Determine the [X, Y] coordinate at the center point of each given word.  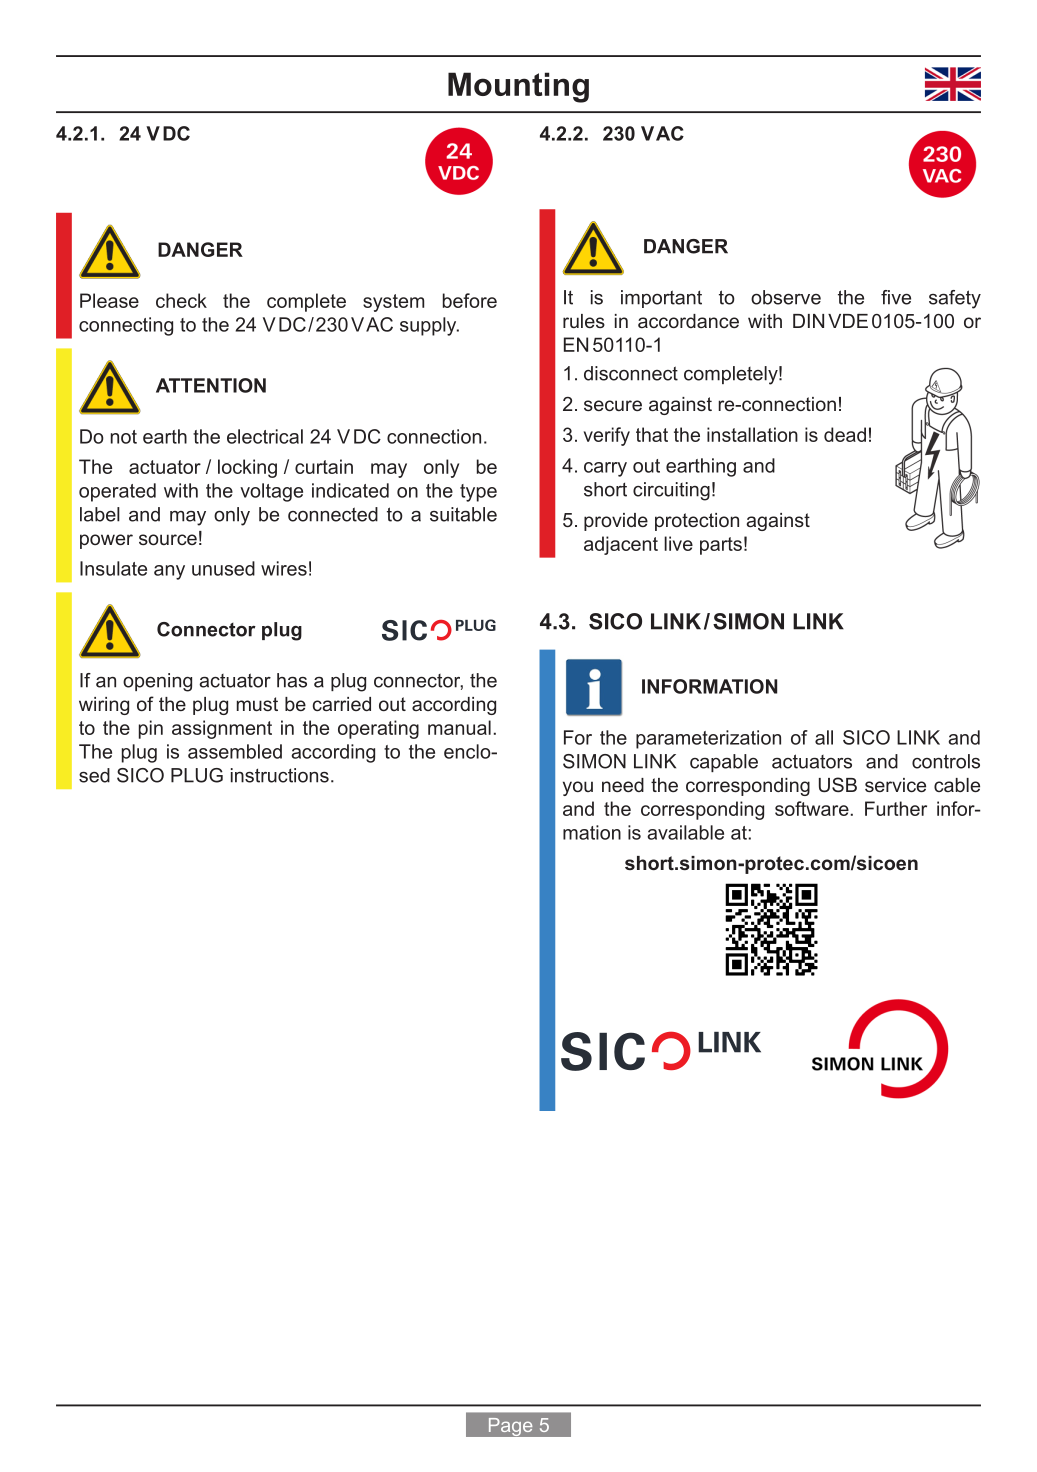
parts [721, 546]
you [578, 788]
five [896, 297]
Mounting [518, 87]
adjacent [621, 545]
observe [786, 297]
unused [223, 568]
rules [584, 321]
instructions [280, 775]
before [470, 300]
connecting [126, 326]
